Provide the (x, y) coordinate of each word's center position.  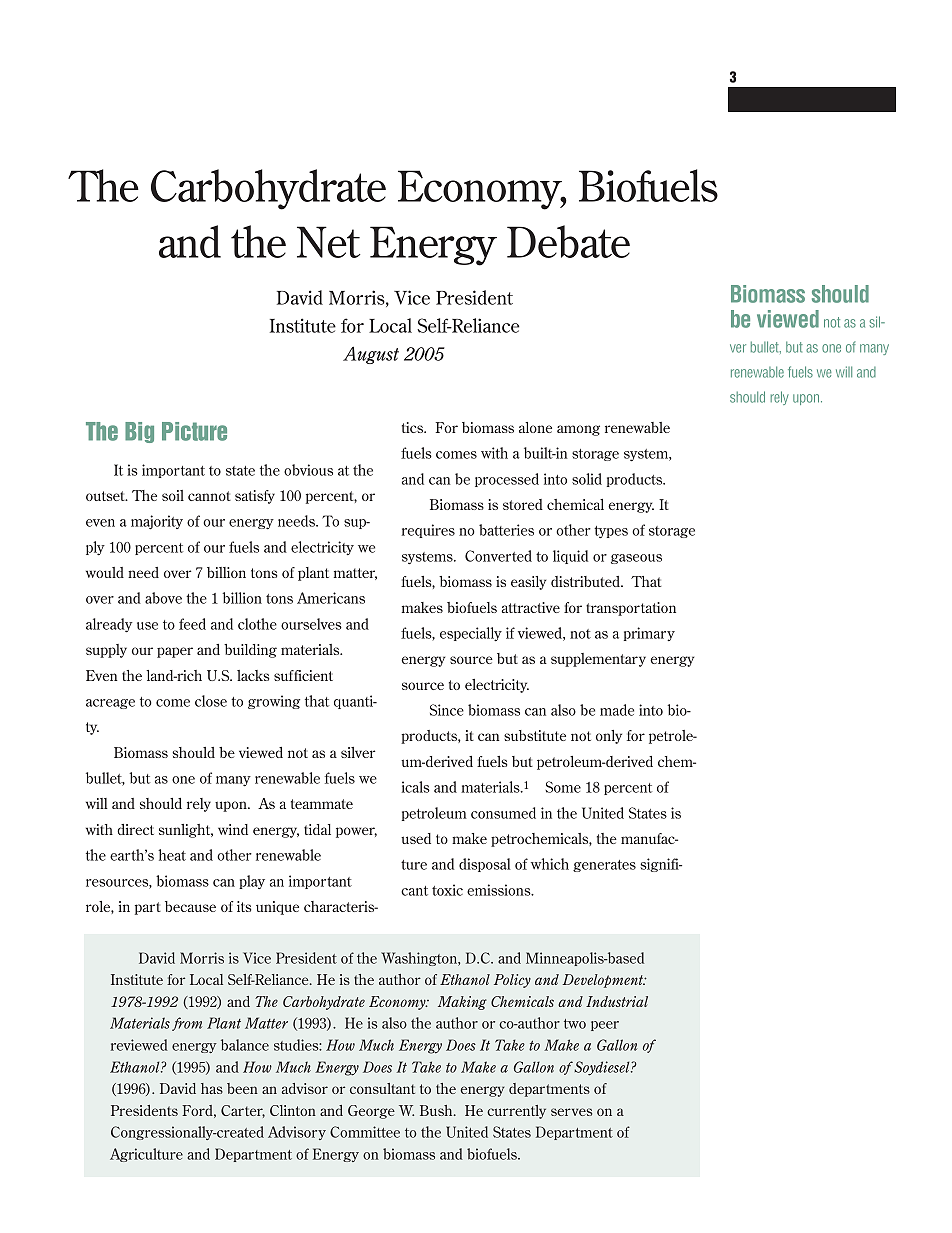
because (190, 906)
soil (173, 495)
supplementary (598, 660)
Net (328, 242)
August (371, 355)
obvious (308, 470)
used (416, 838)
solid (587, 479)
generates (604, 866)
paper (175, 652)
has (212, 1088)
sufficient (303, 675)
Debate (568, 241)
